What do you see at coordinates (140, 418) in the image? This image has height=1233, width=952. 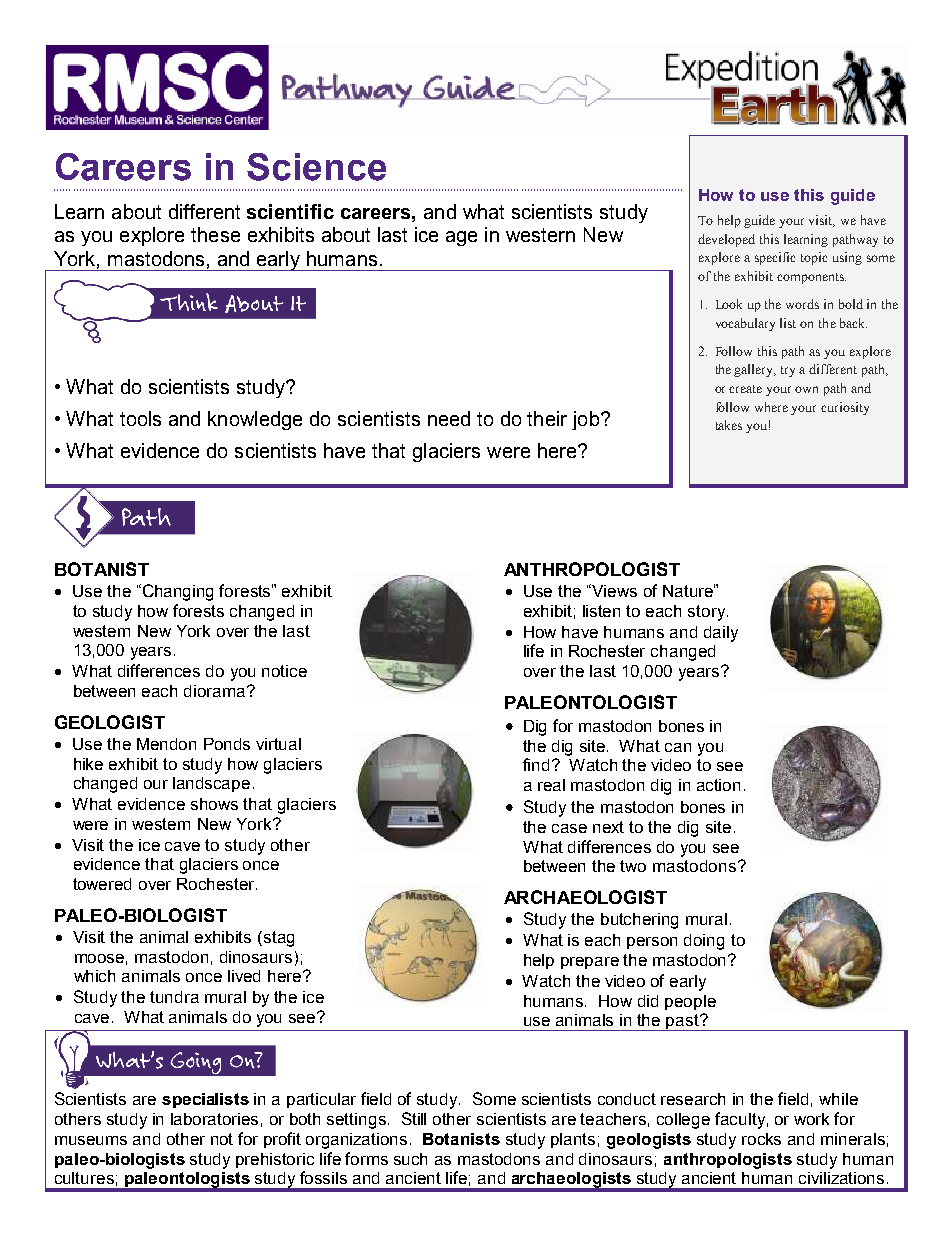 I see `tools` at bounding box center [140, 418].
